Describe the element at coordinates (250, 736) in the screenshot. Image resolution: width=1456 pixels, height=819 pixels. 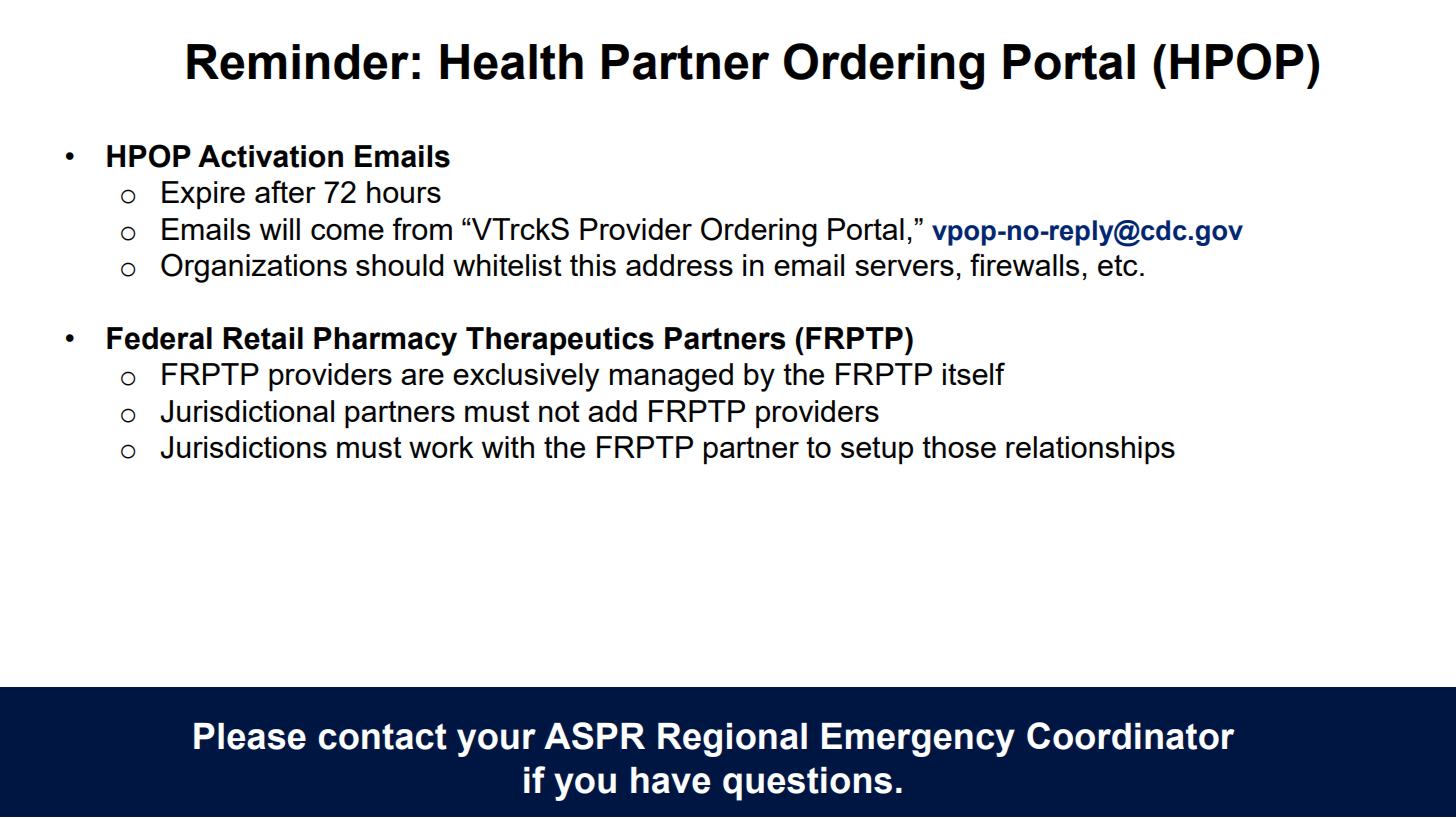
I see `Please` at that location.
